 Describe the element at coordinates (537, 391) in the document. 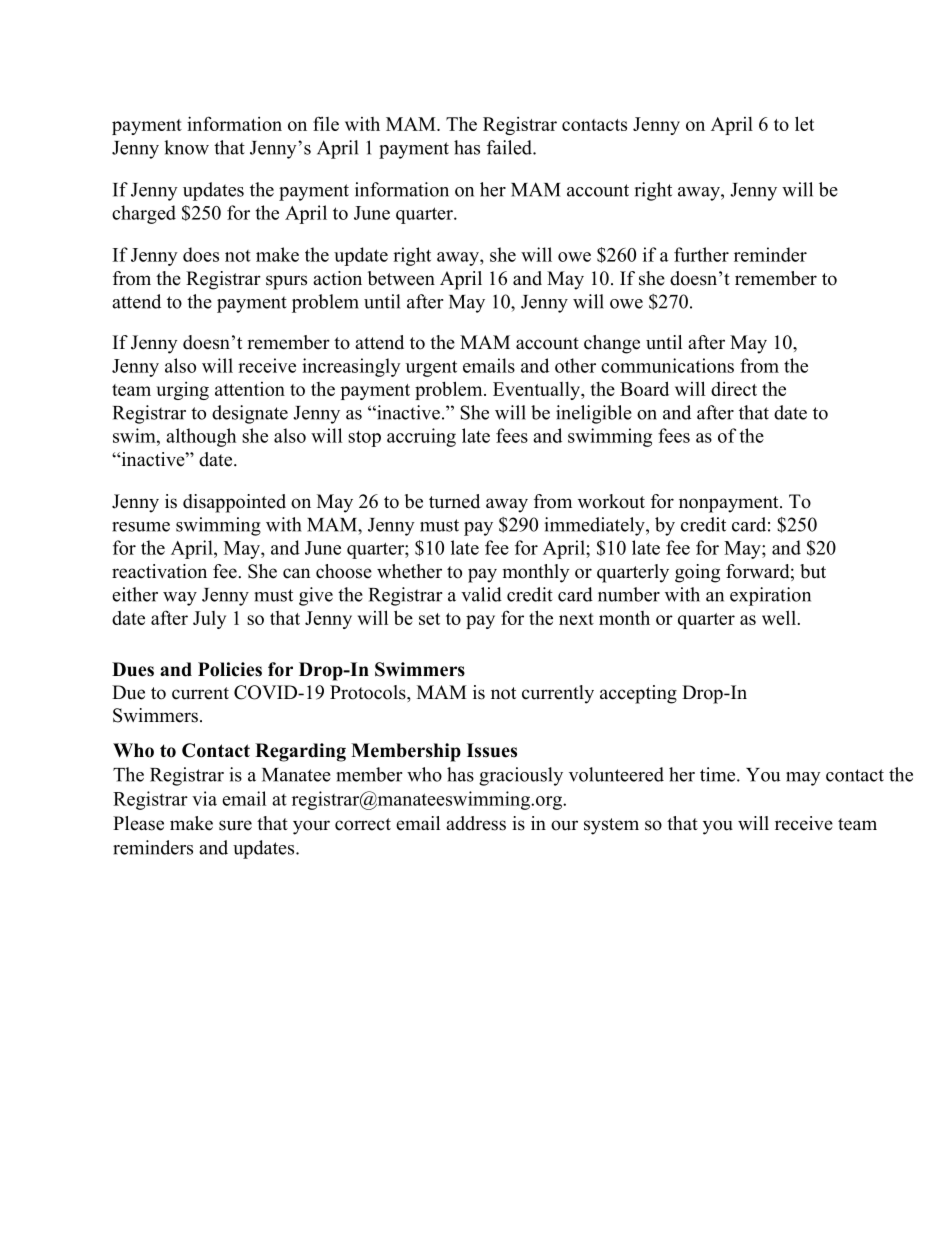

I see `Eventually` at that location.
